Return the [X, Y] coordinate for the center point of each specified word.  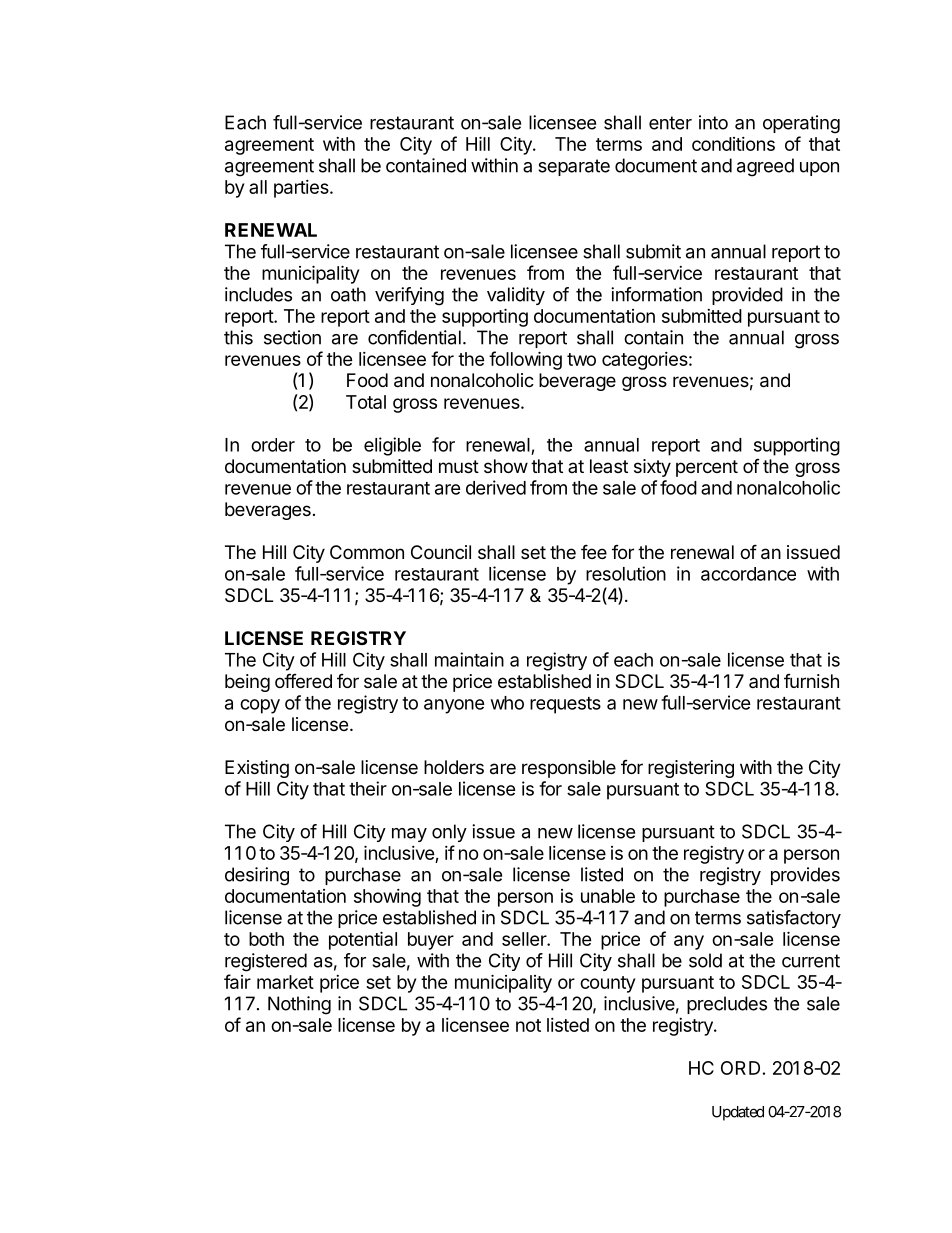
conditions [733, 144]
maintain [469, 659]
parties [302, 189]
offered [303, 680]
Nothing [299, 1005]
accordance [748, 574]
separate [574, 167]
